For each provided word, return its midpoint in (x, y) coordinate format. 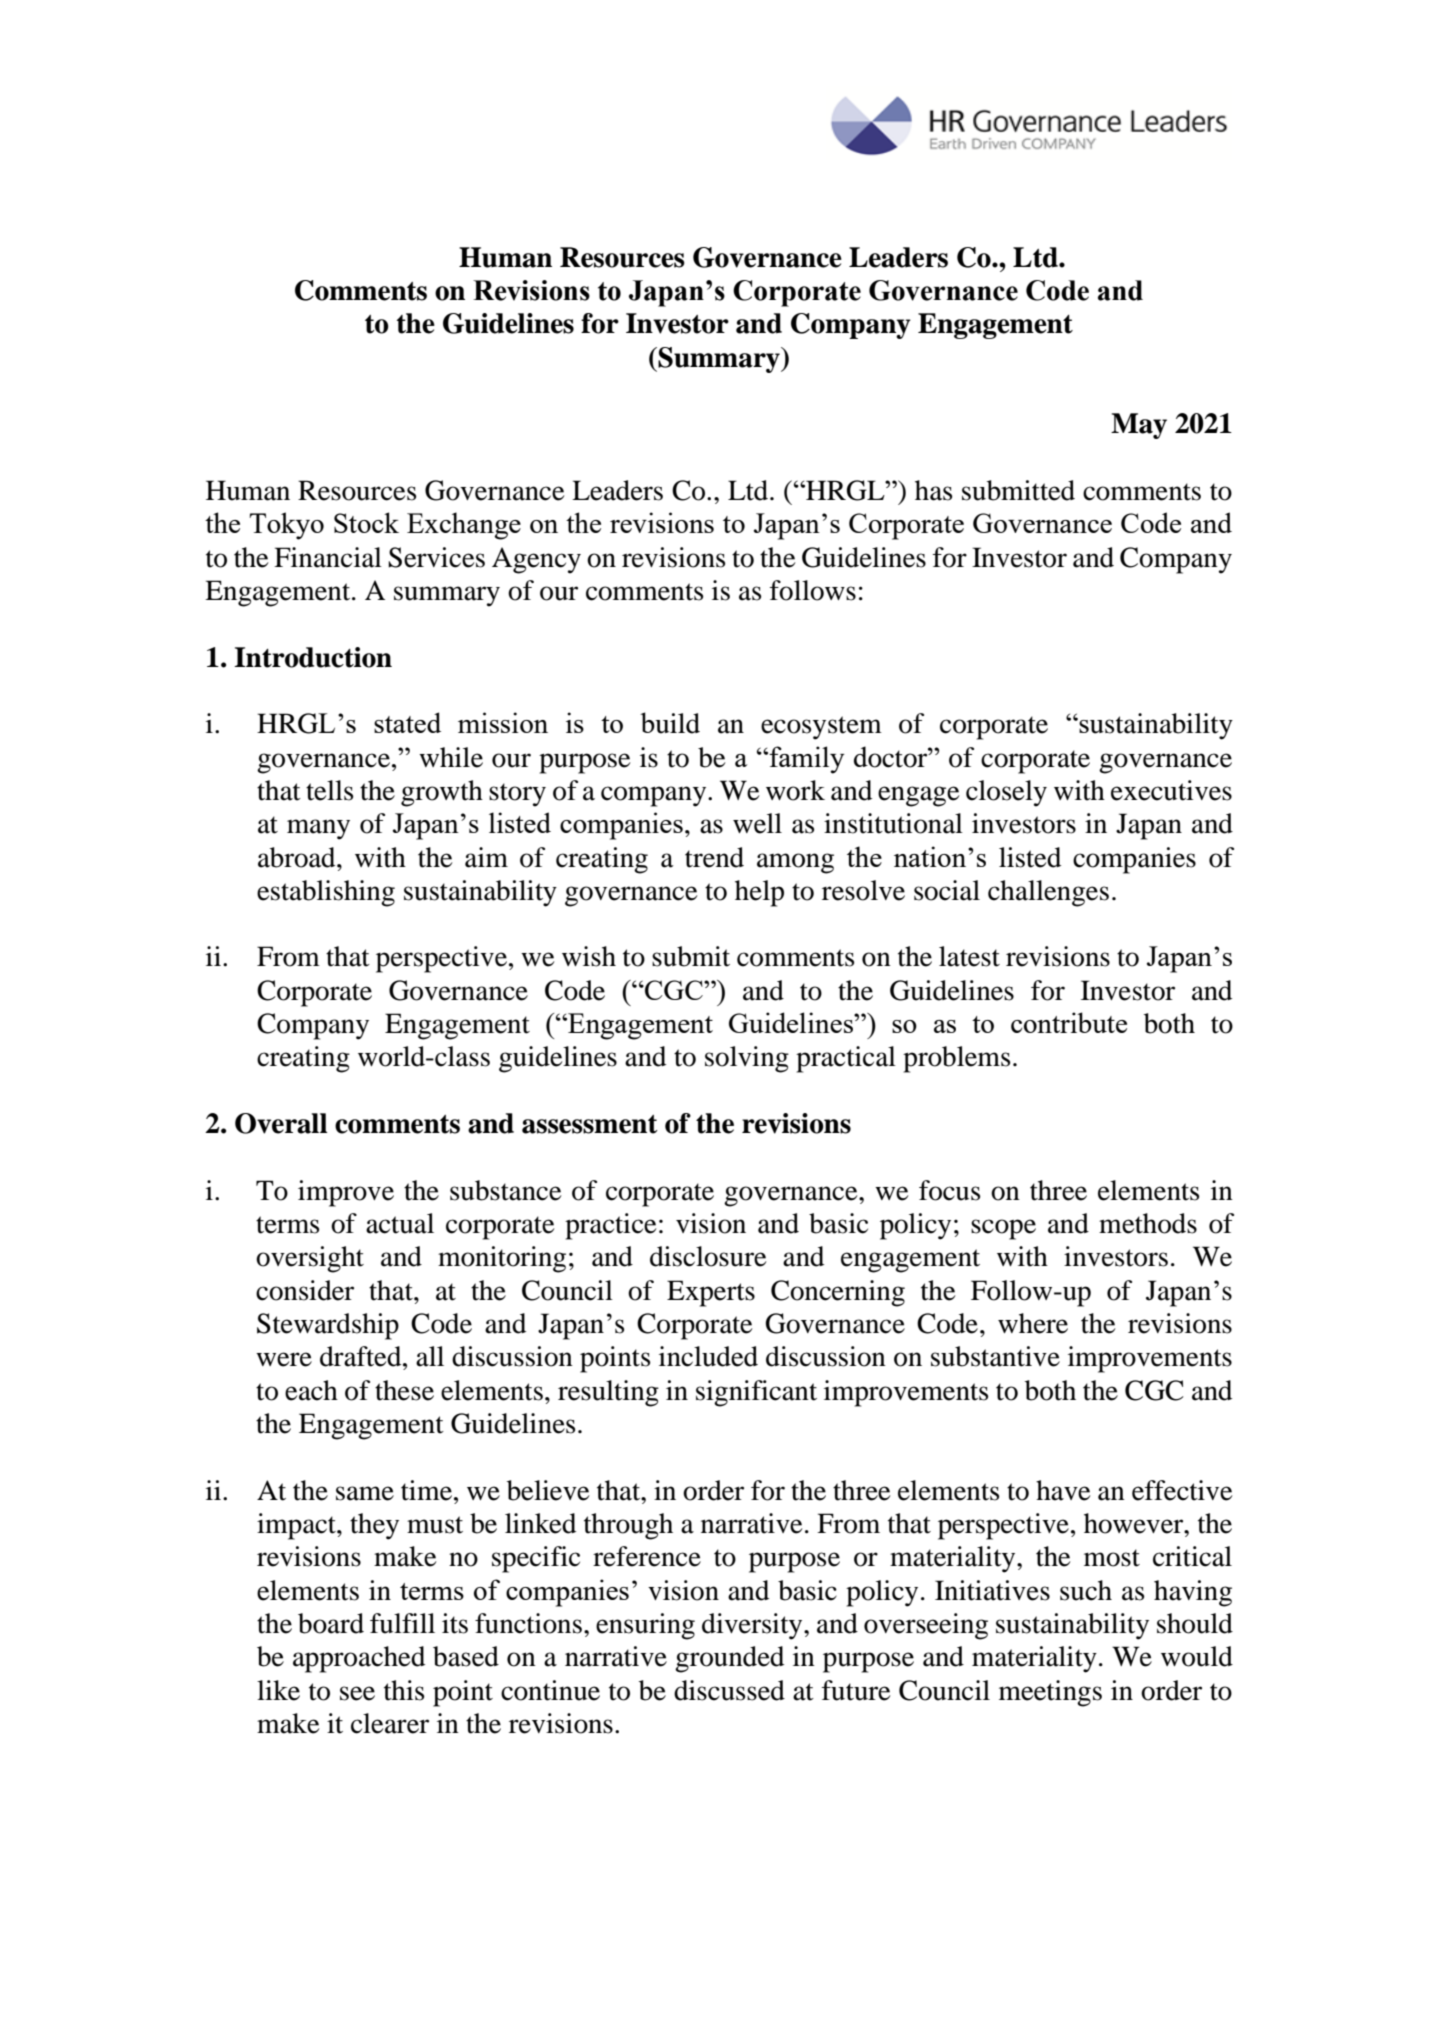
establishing (326, 893)
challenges (1048, 893)
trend (714, 857)
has (933, 490)
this (404, 1690)
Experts (711, 1293)
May (1139, 426)
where (1033, 1323)
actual (400, 1223)
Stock (366, 522)
